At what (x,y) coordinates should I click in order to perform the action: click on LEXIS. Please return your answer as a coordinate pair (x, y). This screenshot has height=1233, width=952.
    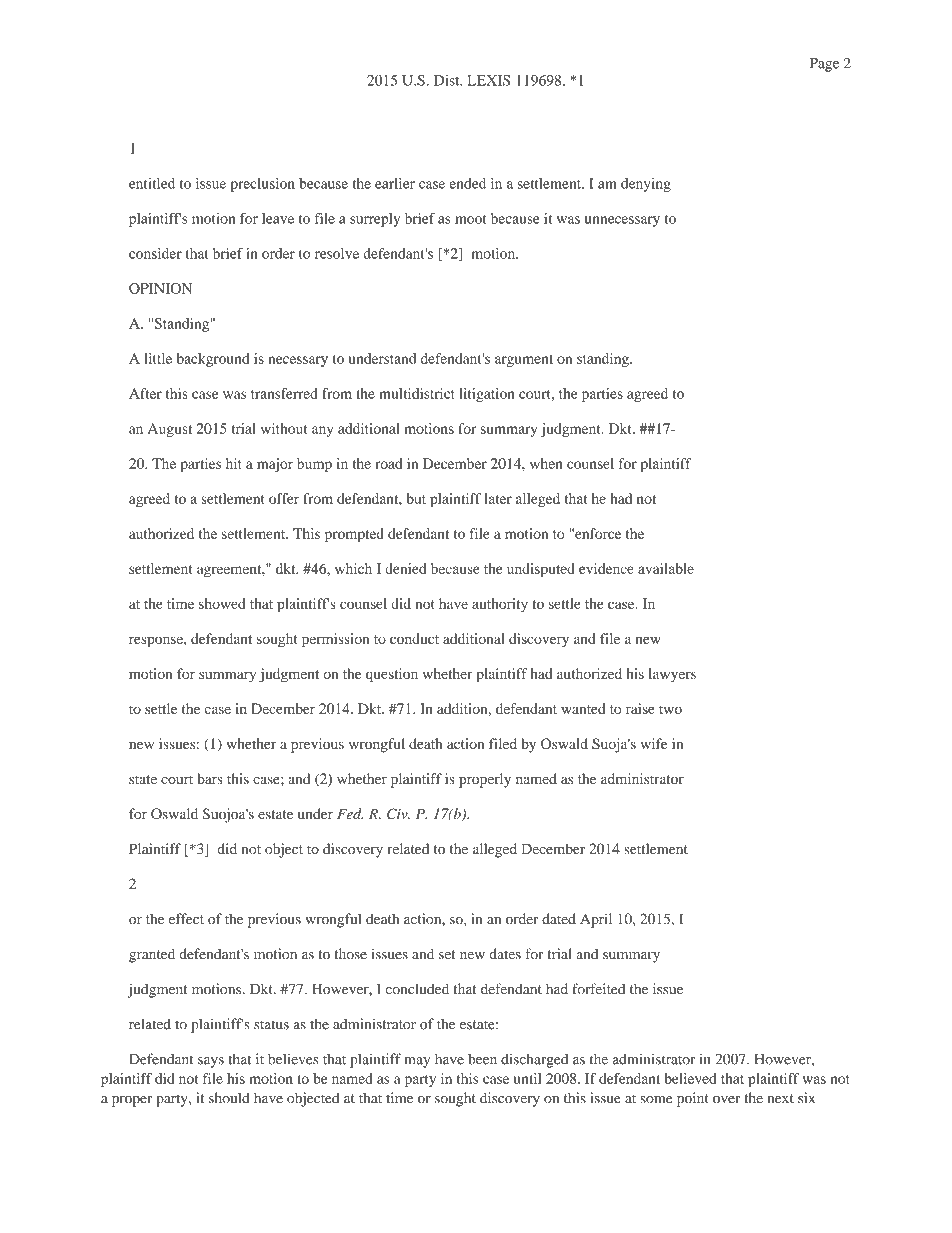
    Looking at the image, I should click on (488, 80).
